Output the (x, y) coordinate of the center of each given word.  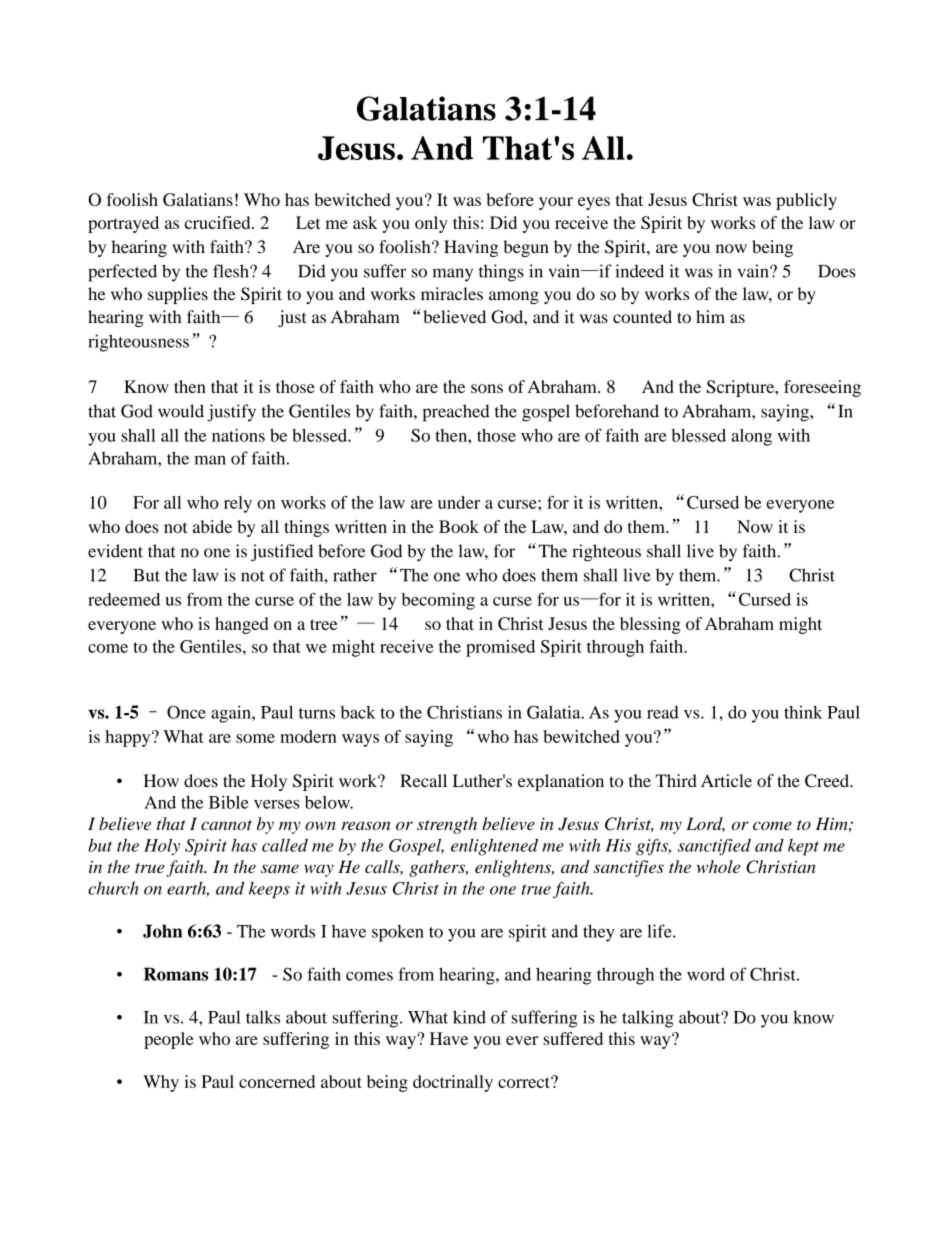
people (169, 1040)
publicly (806, 201)
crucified (219, 222)
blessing (650, 625)
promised (500, 648)
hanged (241, 625)
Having (471, 248)
